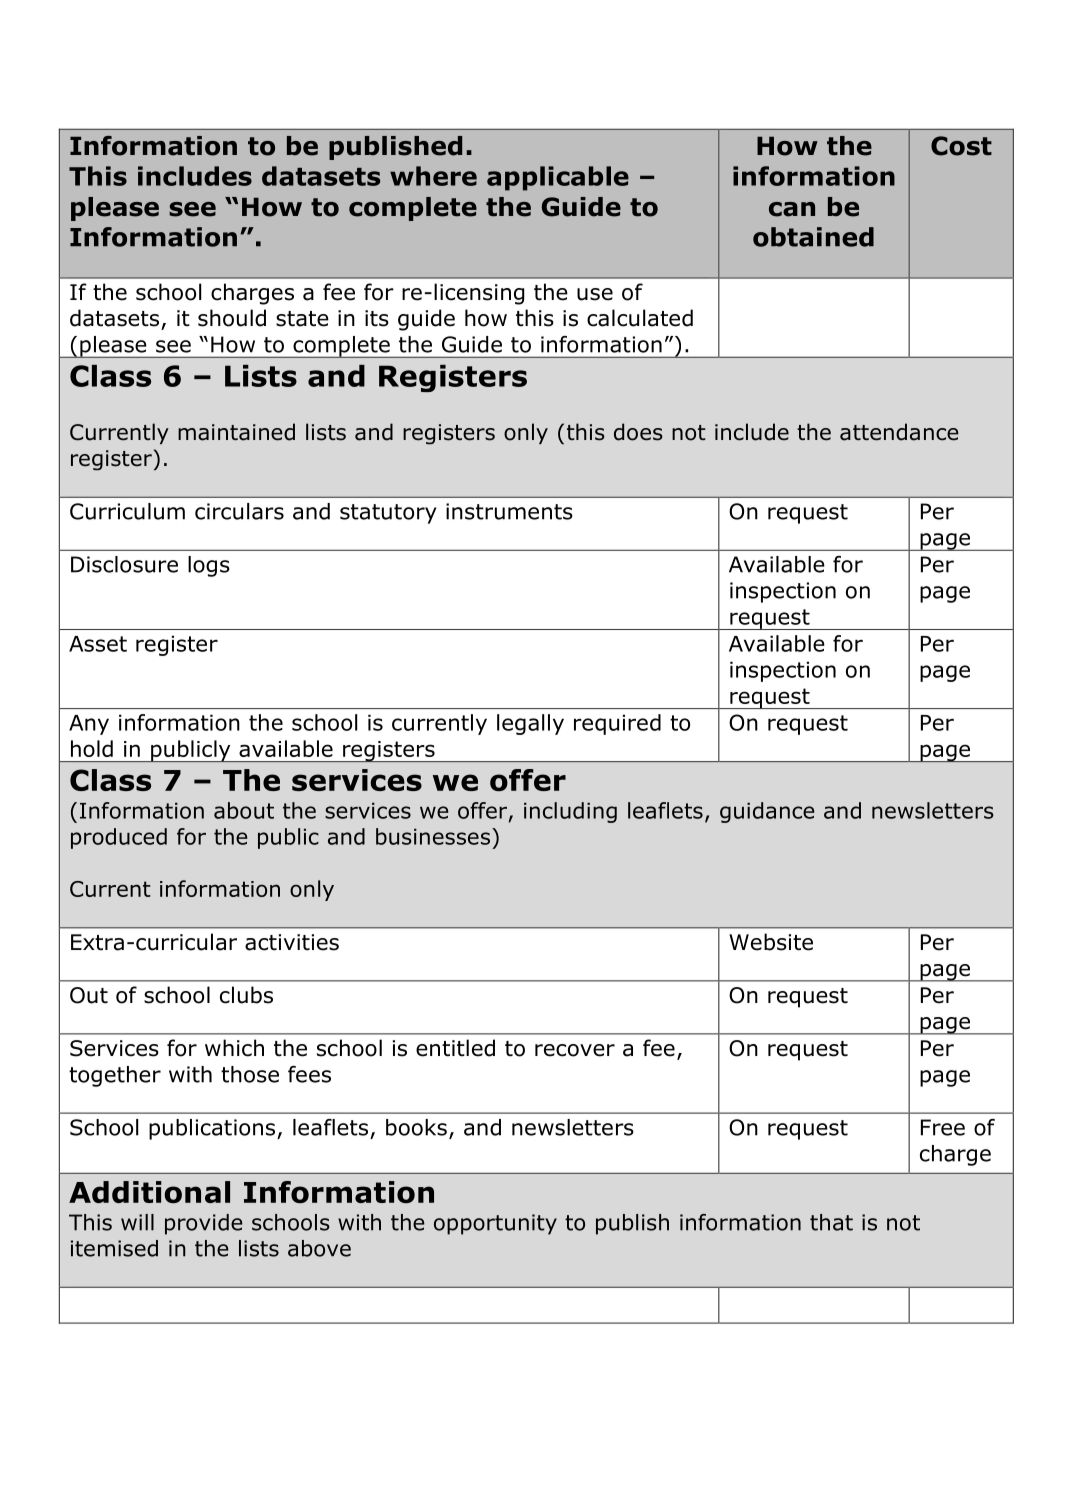 Image resolution: width=1065 pixels, height=1506 pixels. I want to click on can, so click(792, 209).
